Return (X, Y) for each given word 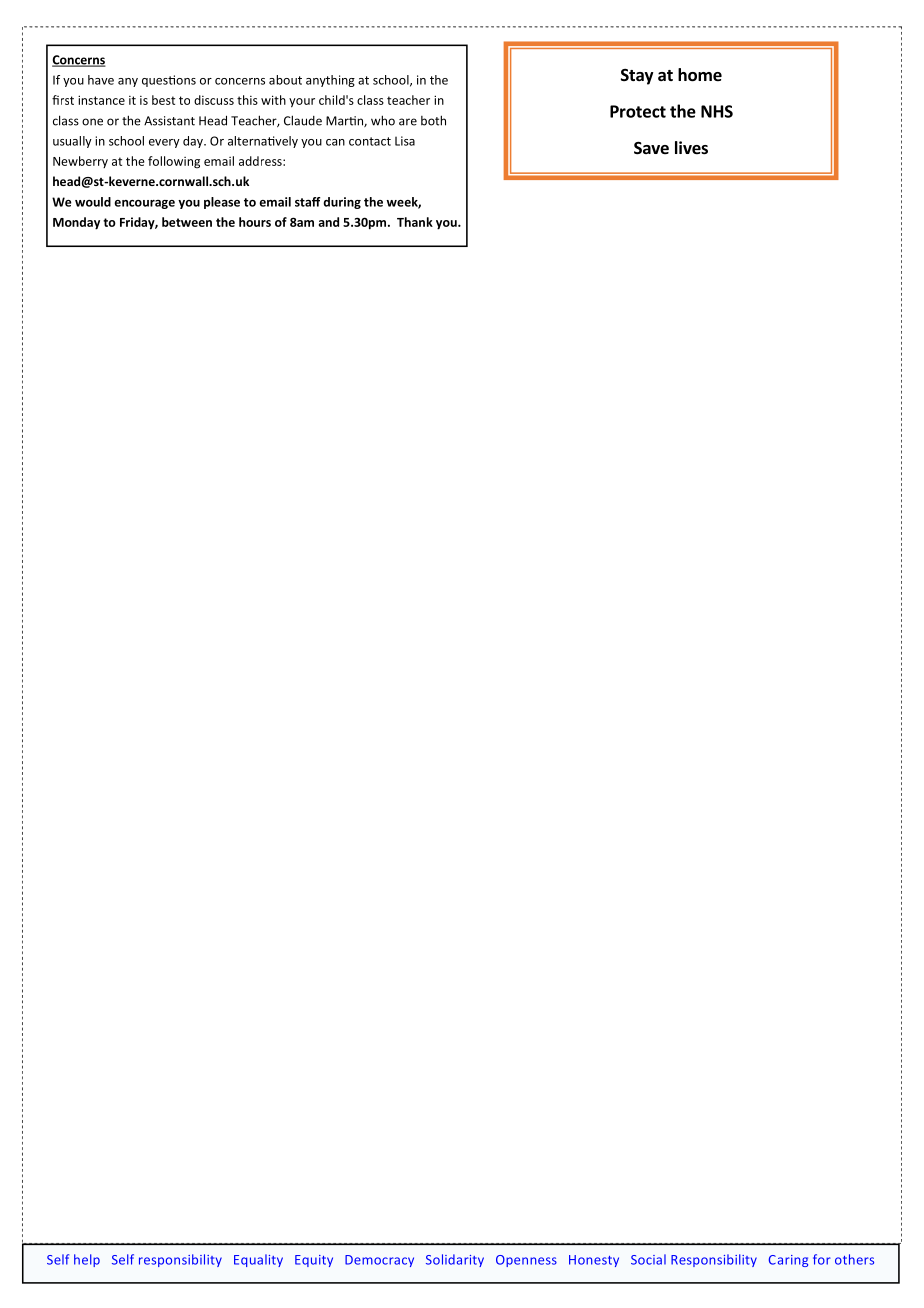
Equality (258, 1260)
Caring (788, 1261)
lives (691, 148)
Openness (526, 1261)
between (187, 222)
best (163, 100)
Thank (415, 222)
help (87, 1260)
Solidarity (455, 1260)
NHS (717, 111)
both (433, 120)
